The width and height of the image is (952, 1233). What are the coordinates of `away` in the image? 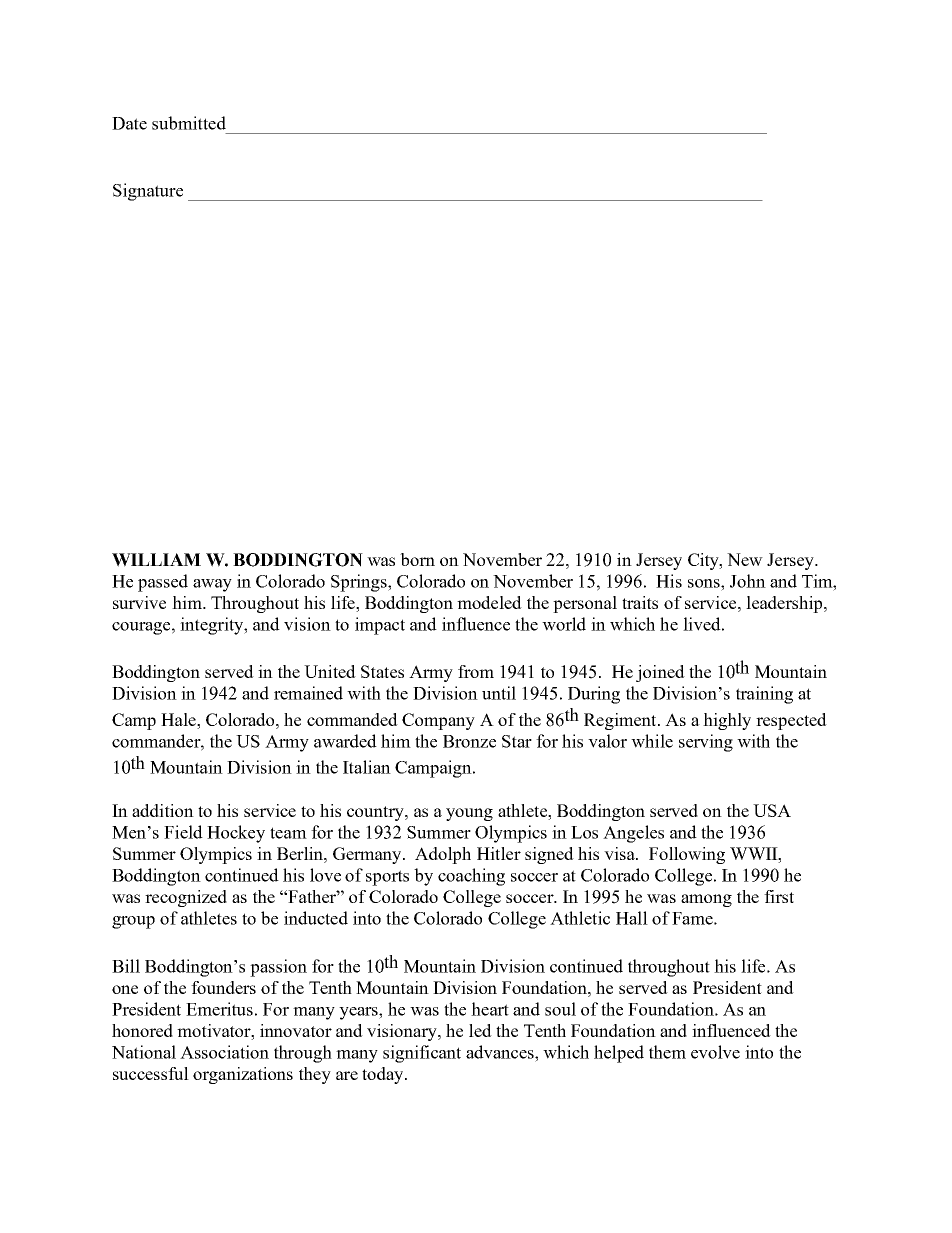 It's located at (212, 585).
